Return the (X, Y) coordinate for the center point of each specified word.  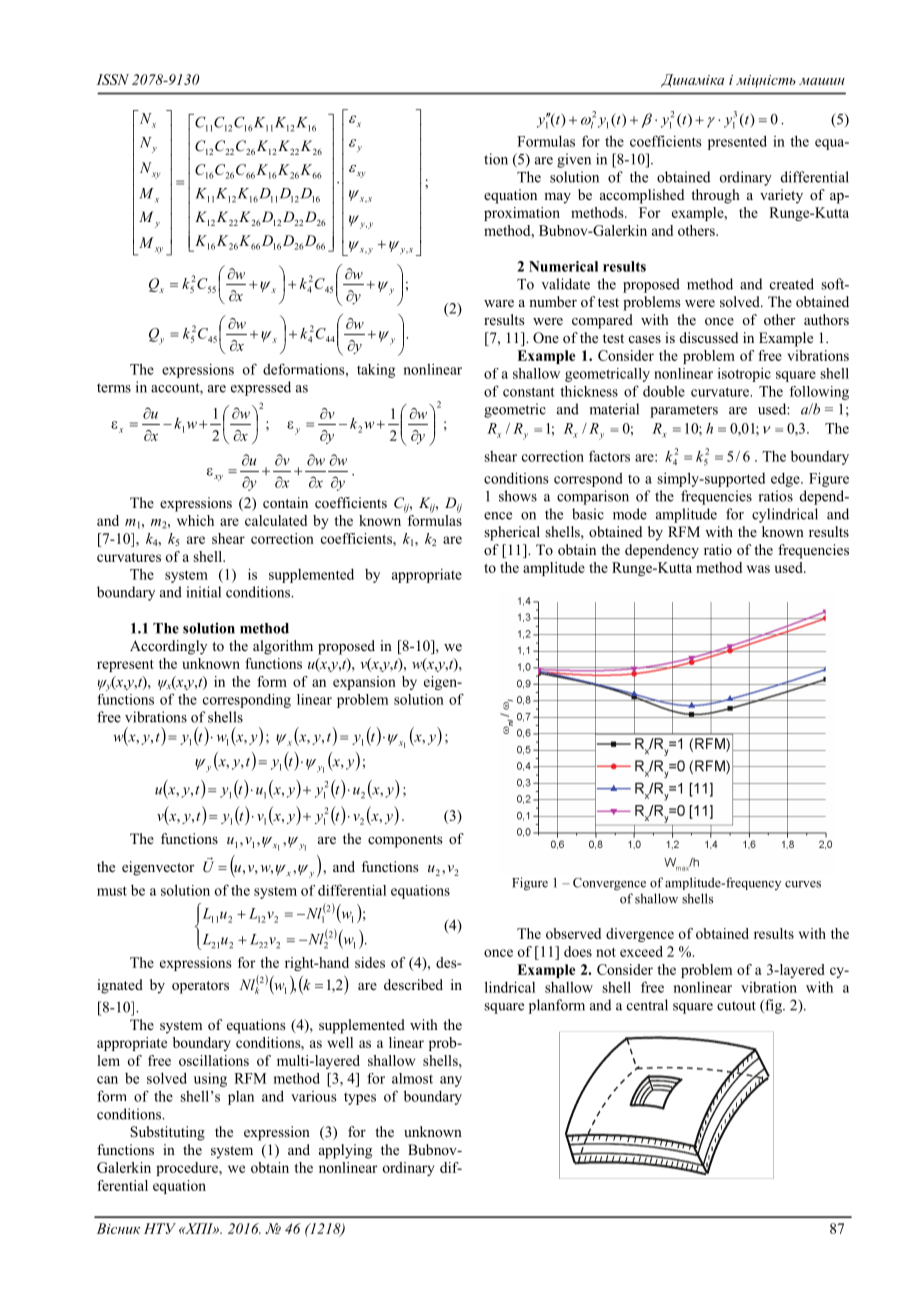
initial (203, 592)
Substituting (167, 1133)
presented (737, 142)
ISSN (112, 79)
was (758, 569)
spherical (512, 533)
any (451, 1081)
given (574, 160)
